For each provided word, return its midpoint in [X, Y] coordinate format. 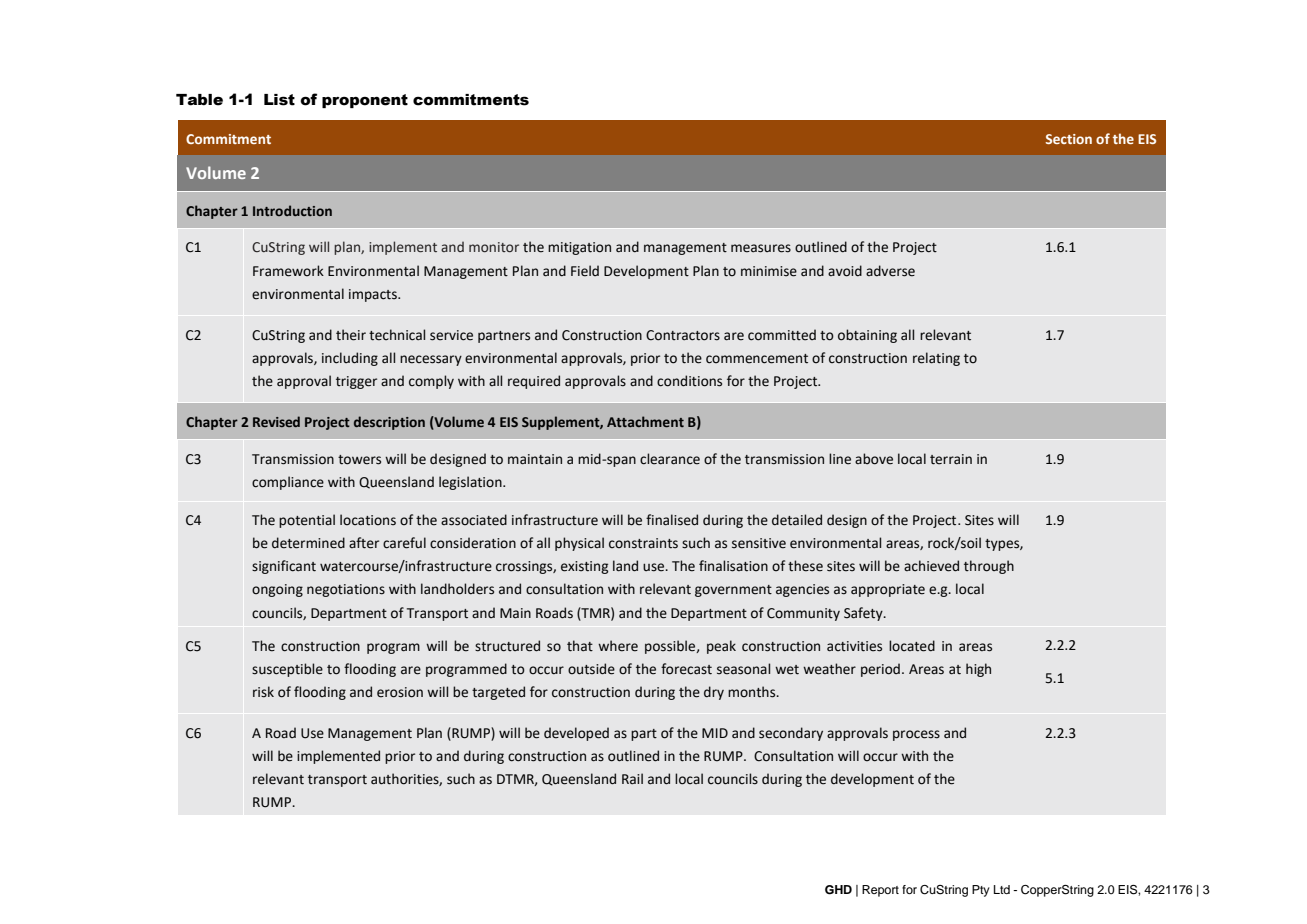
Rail [632, 779]
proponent [365, 101]
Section [1069, 139]
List [279, 100]
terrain [951, 459]
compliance [288, 483]
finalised [672, 520]
